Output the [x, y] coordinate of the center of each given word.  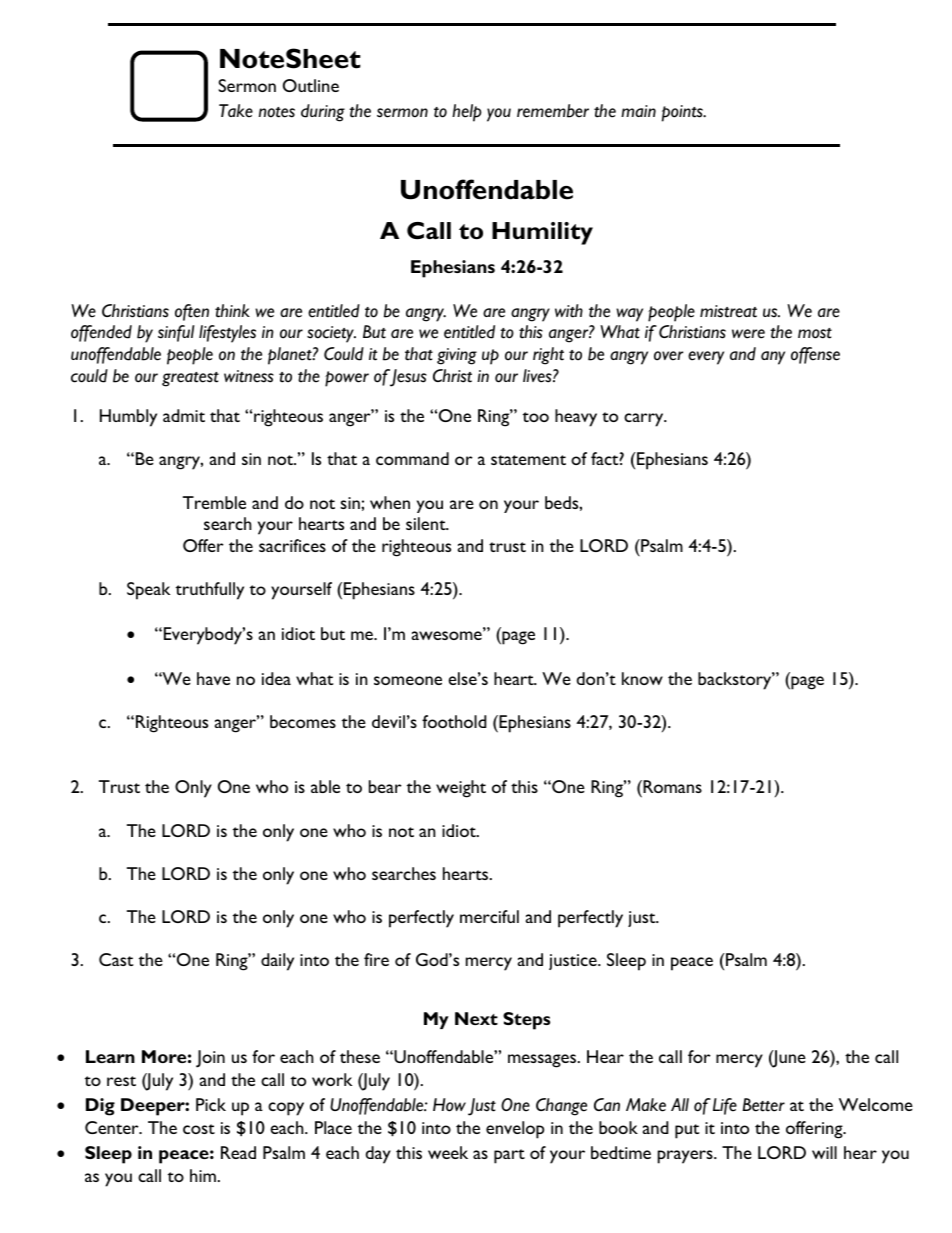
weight [461, 789]
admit [184, 415]
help [467, 113]
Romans [671, 786]
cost [199, 1129]
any [773, 358]
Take [236, 111]
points [683, 113]
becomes [303, 721]
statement [528, 460]
